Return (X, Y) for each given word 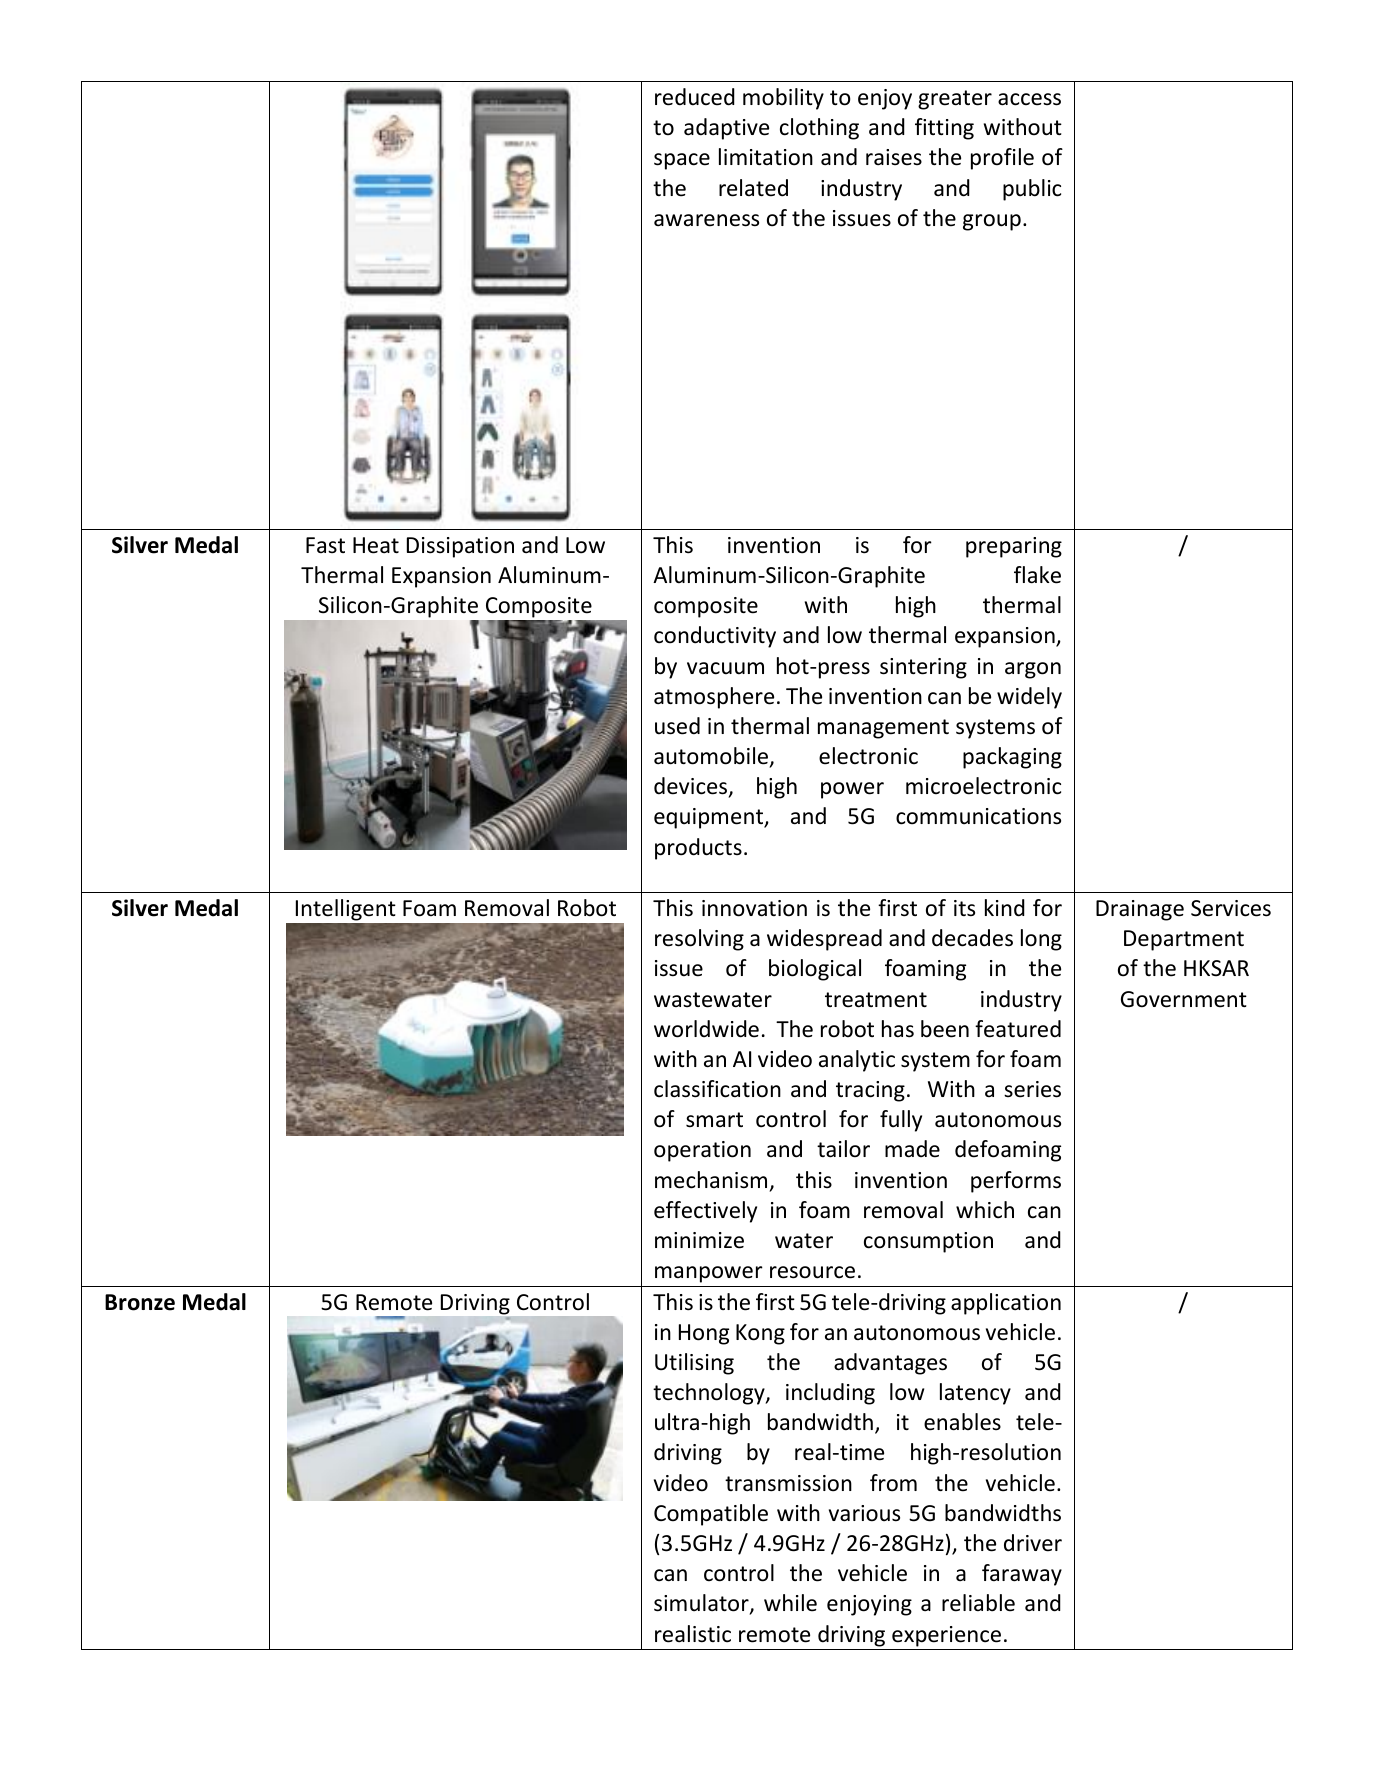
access (1029, 99)
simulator (702, 1604)
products (698, 849)
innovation (754, 908)
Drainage (1140, 910)
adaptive (726, 129)
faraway (1022, 1575)
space (682, 161)
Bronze (140, 1302)
